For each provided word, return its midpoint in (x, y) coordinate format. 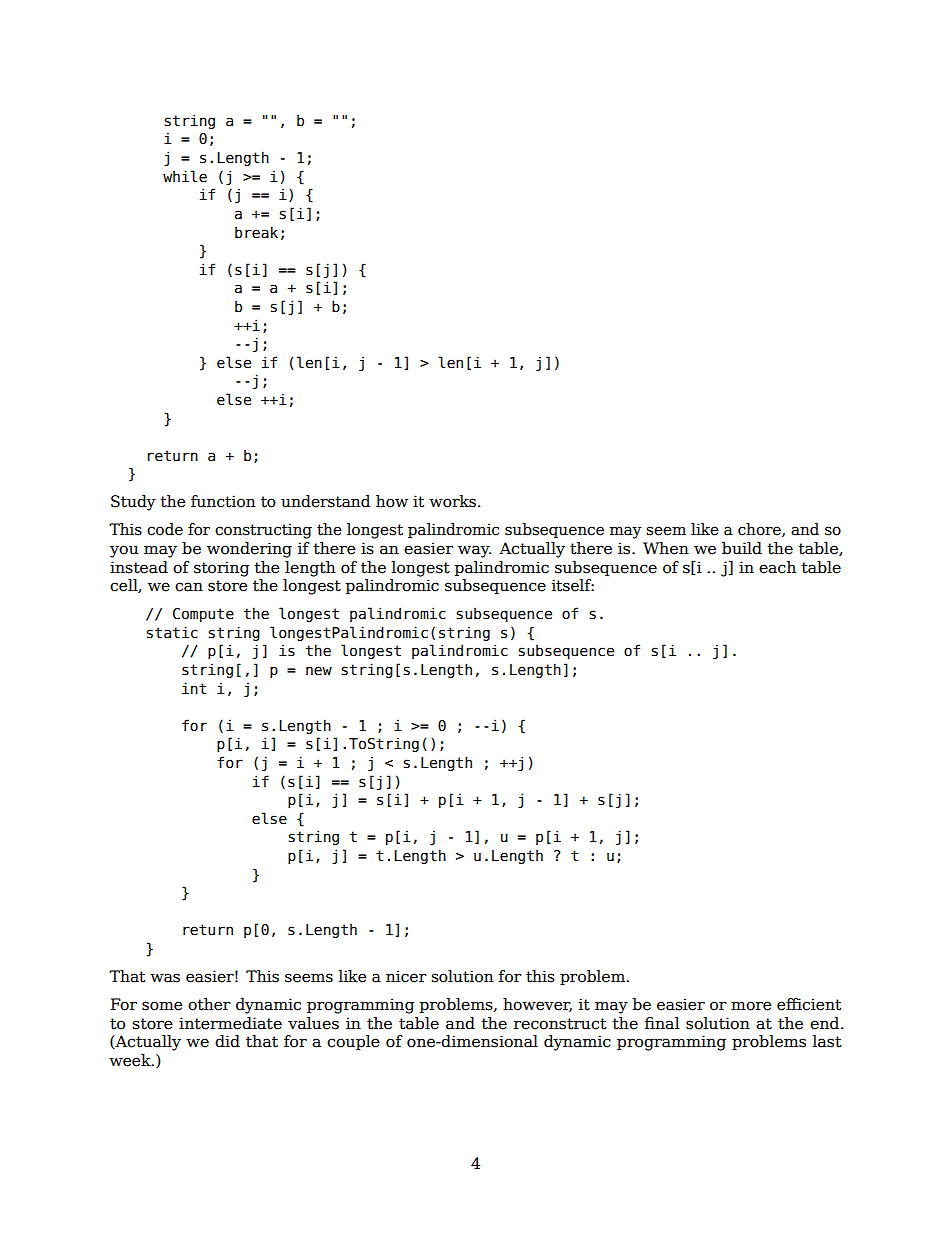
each (777, 567)
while (185, 176)
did (227, 1041)
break (256, 232)
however (537, 1005)
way (475, 551)
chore (760, 530)
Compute (203, 615)
